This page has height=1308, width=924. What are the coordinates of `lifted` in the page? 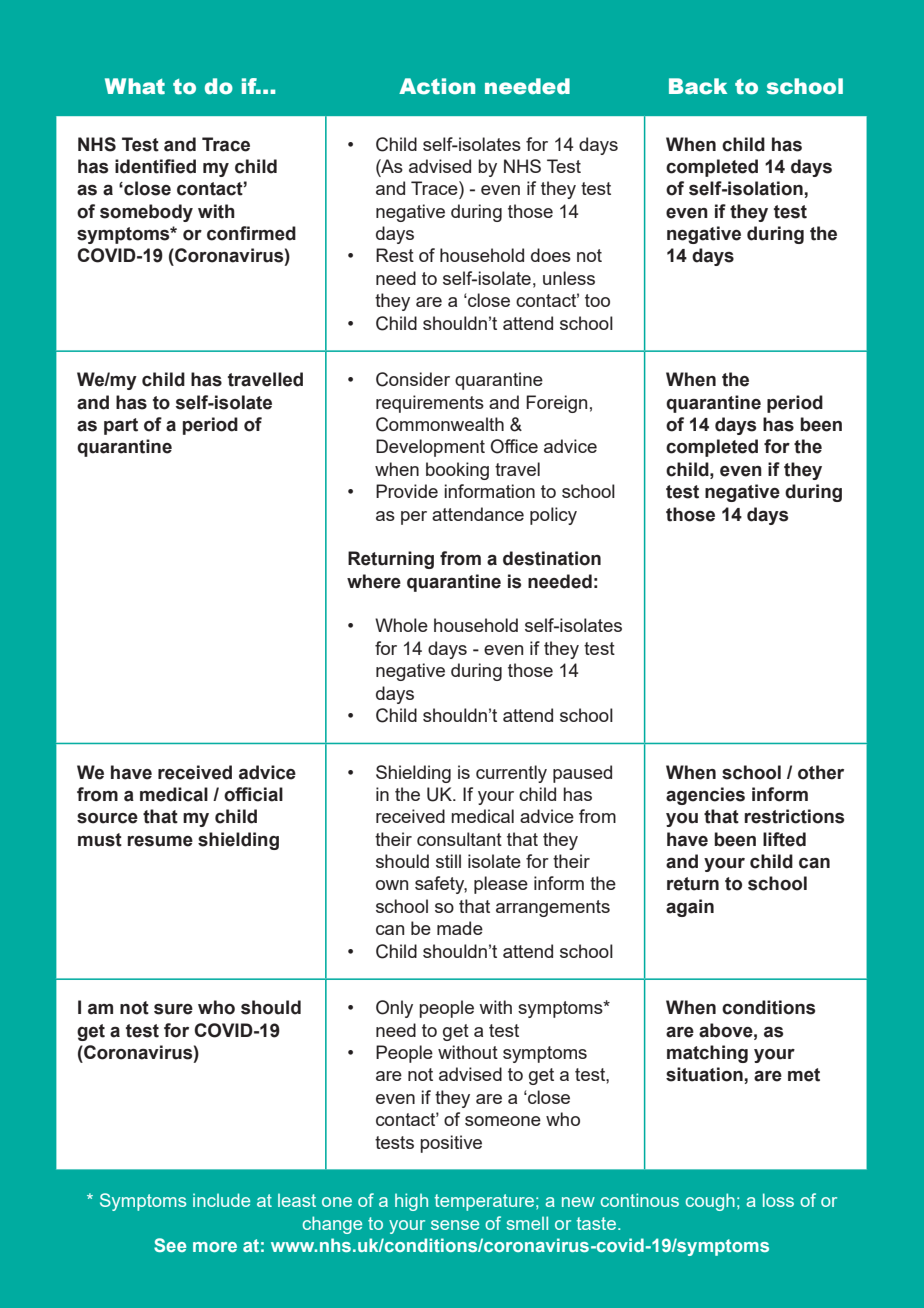 It's located at (784, 839).
